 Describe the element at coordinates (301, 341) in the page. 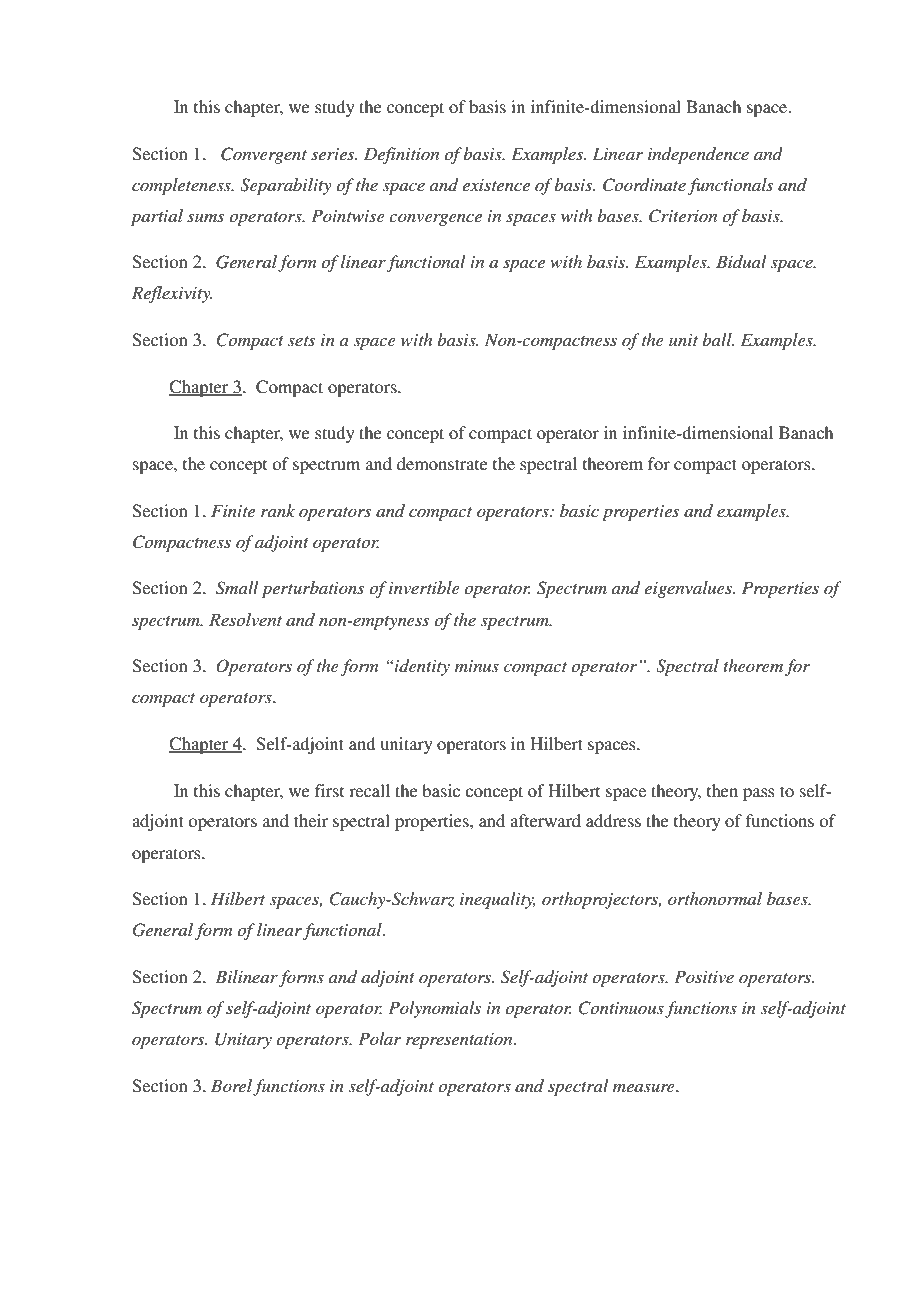

I see `sets` at that location.
